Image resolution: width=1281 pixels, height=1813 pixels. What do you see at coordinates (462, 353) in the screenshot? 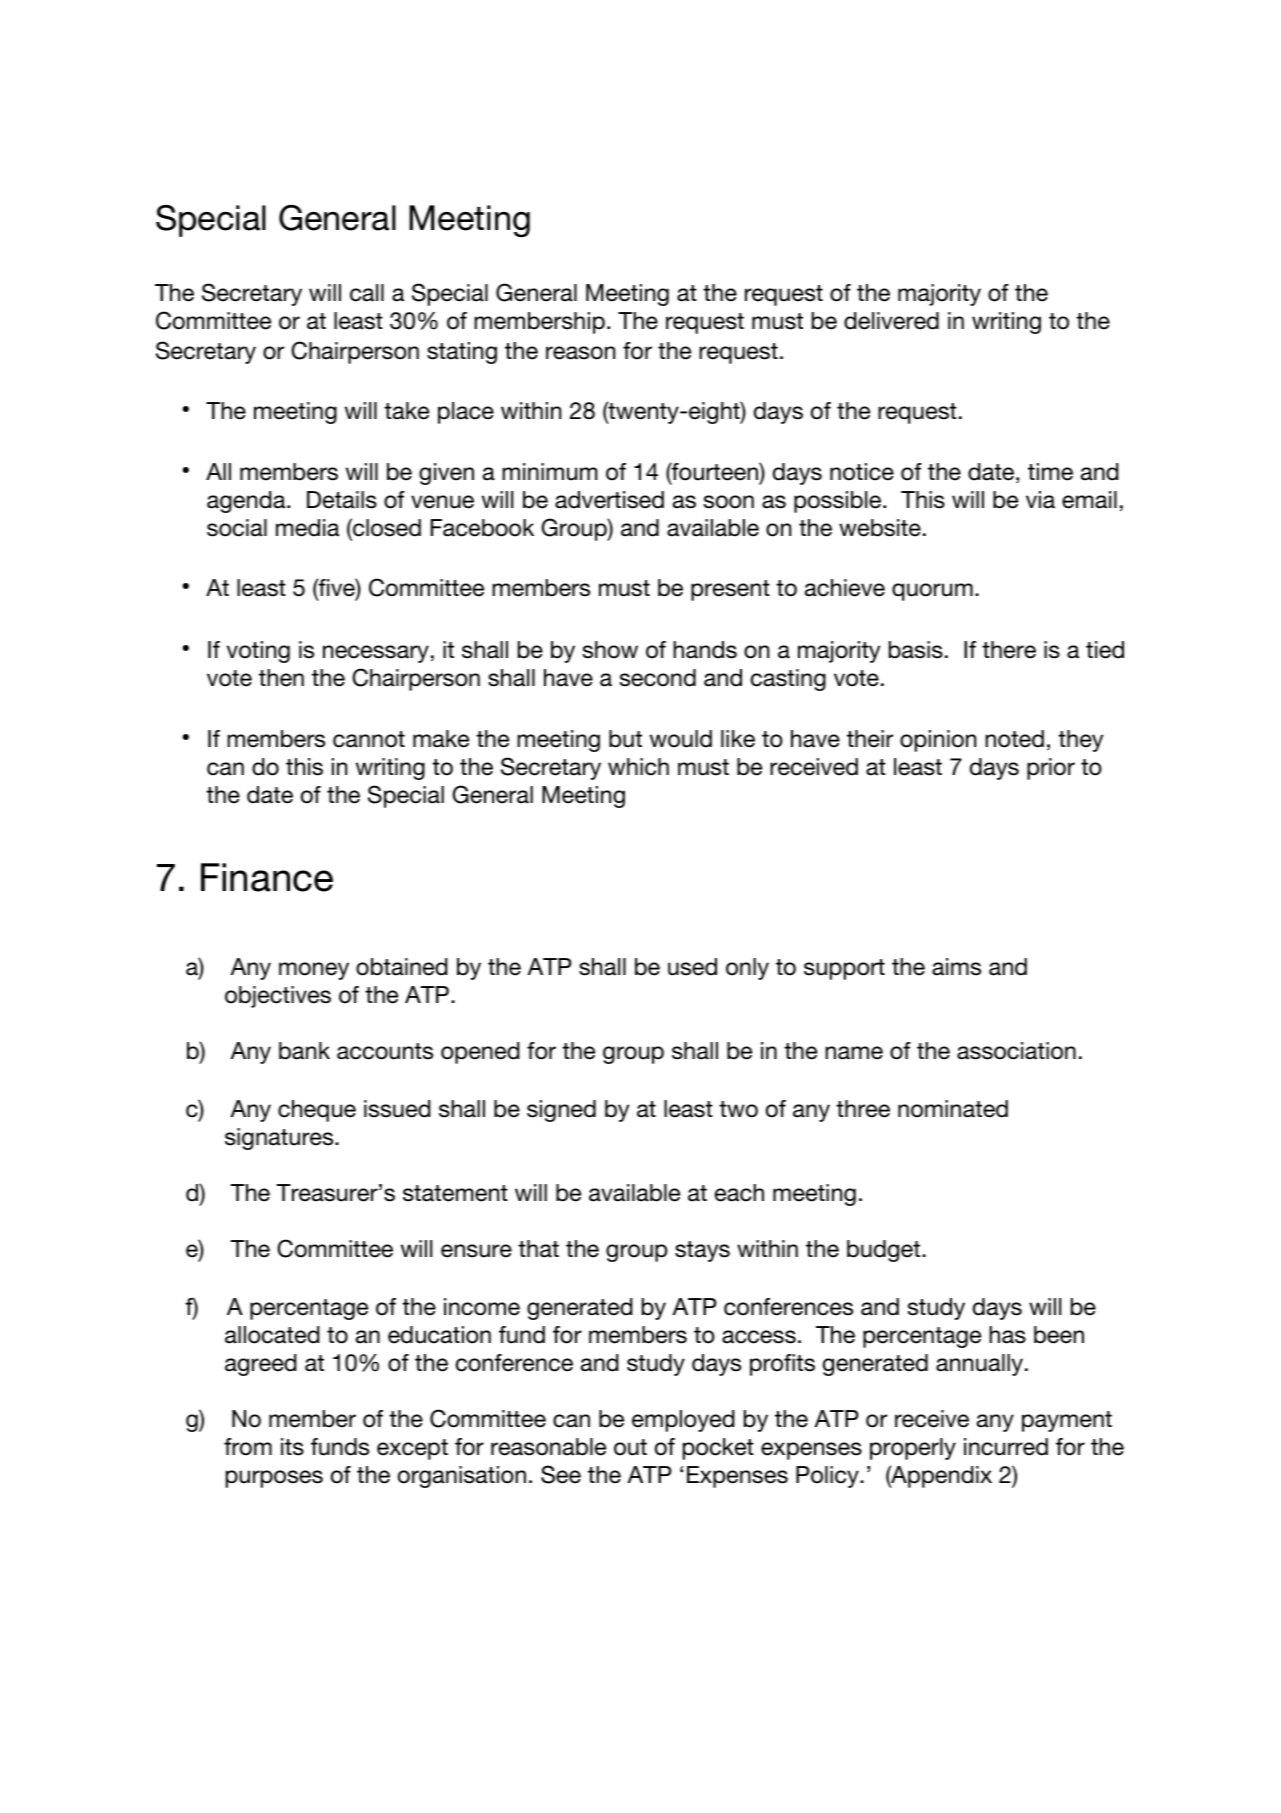
I see `stating` at bounding box center [462, 353].
